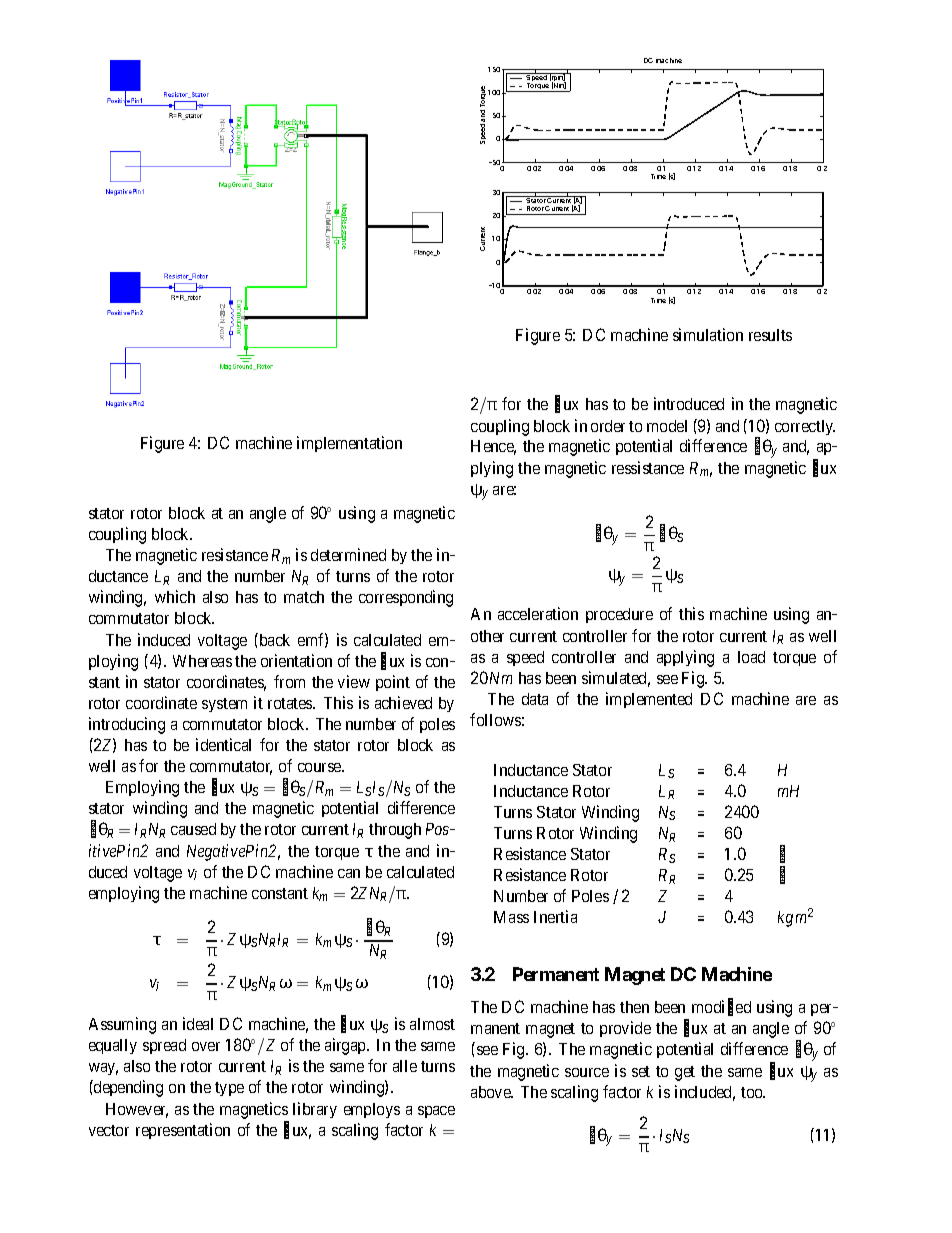 This image has height=1233, width=952. What do you see at coordinates (721, 1008) in the image?
I see `modified` at bounding box center [721, 1008].
